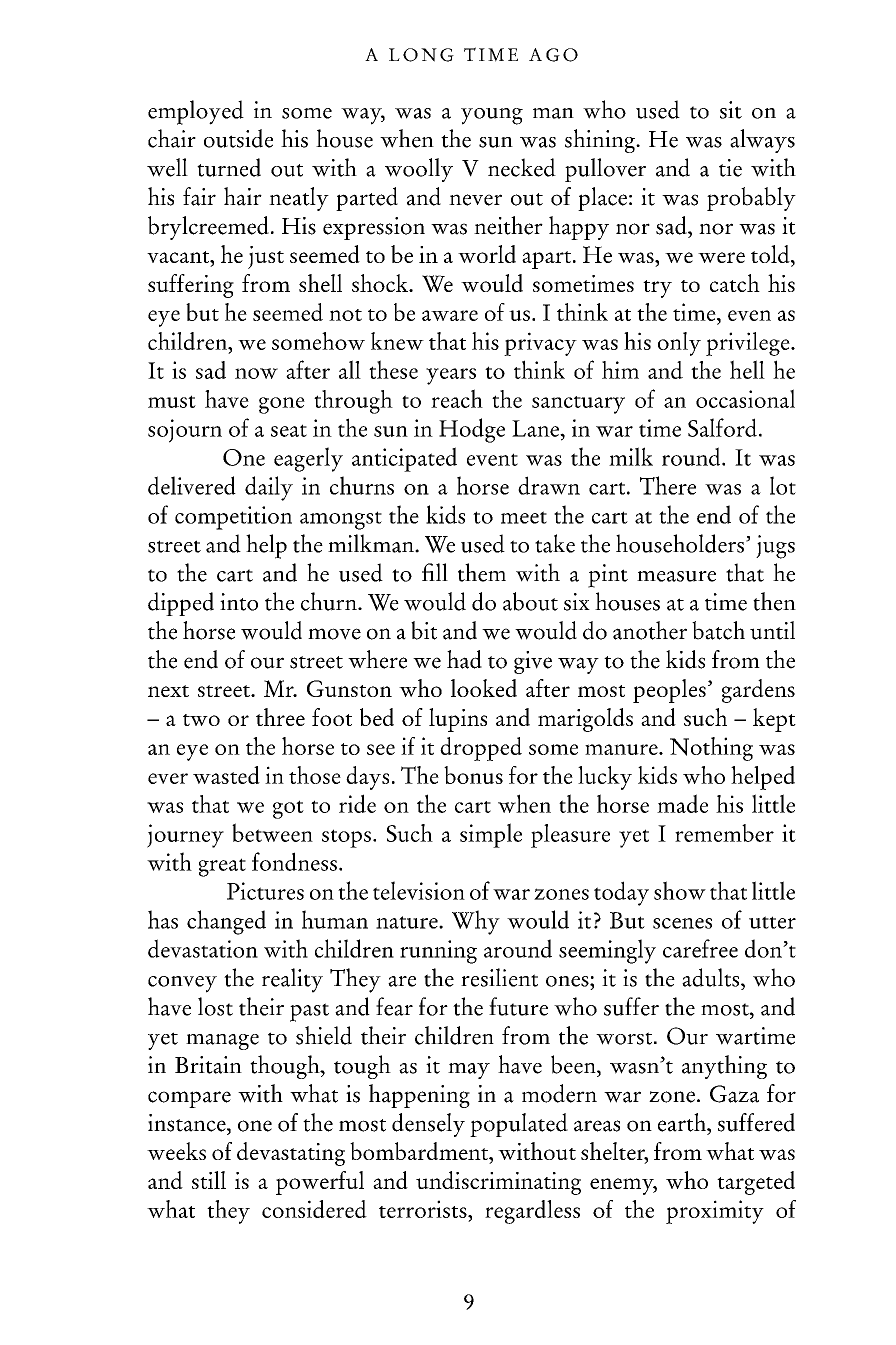 Image resolution: width=896 pixels, height=1345 pixels. I want to click on devastation, so click(203, 948).
